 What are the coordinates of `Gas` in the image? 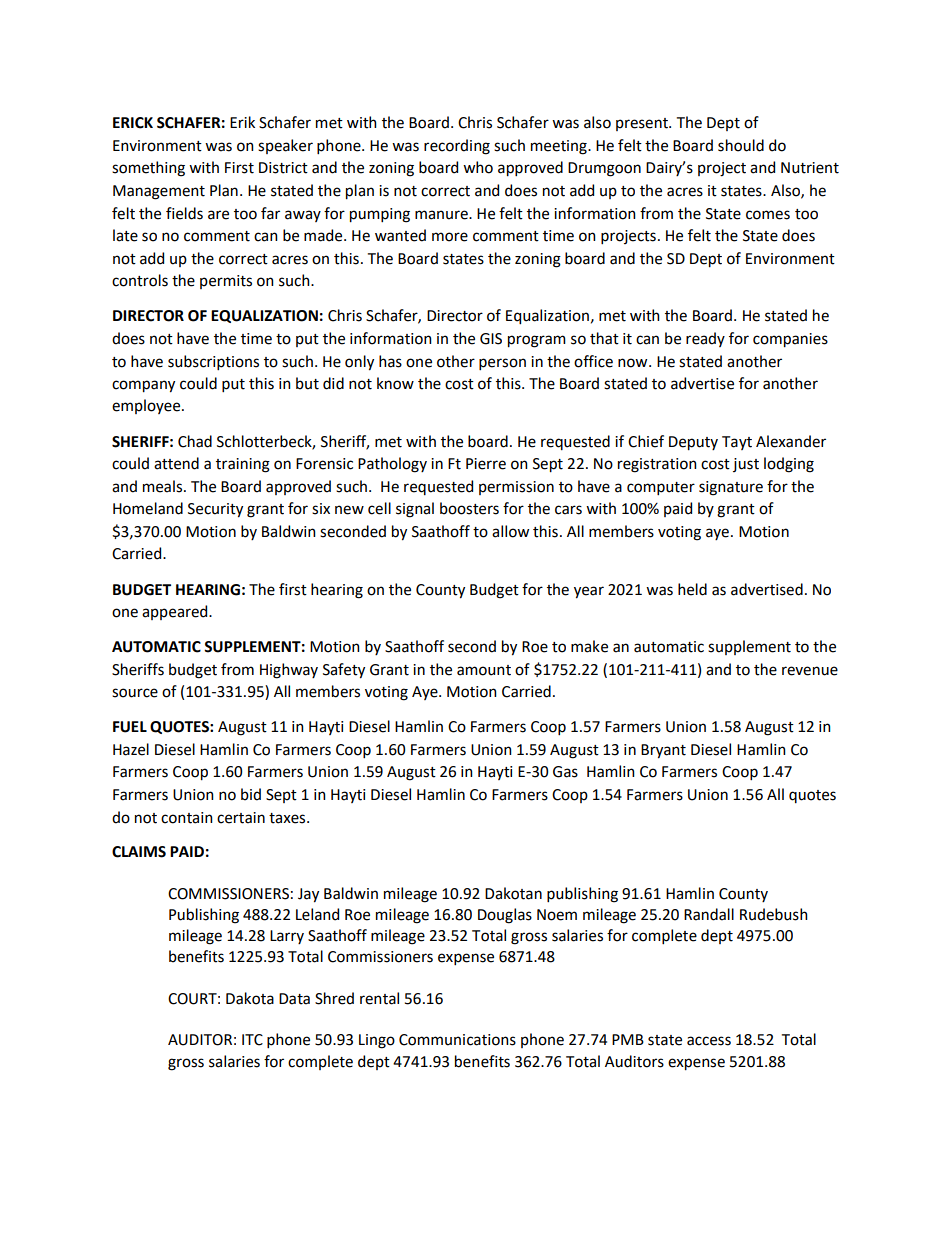 It's located at (565, 772).
